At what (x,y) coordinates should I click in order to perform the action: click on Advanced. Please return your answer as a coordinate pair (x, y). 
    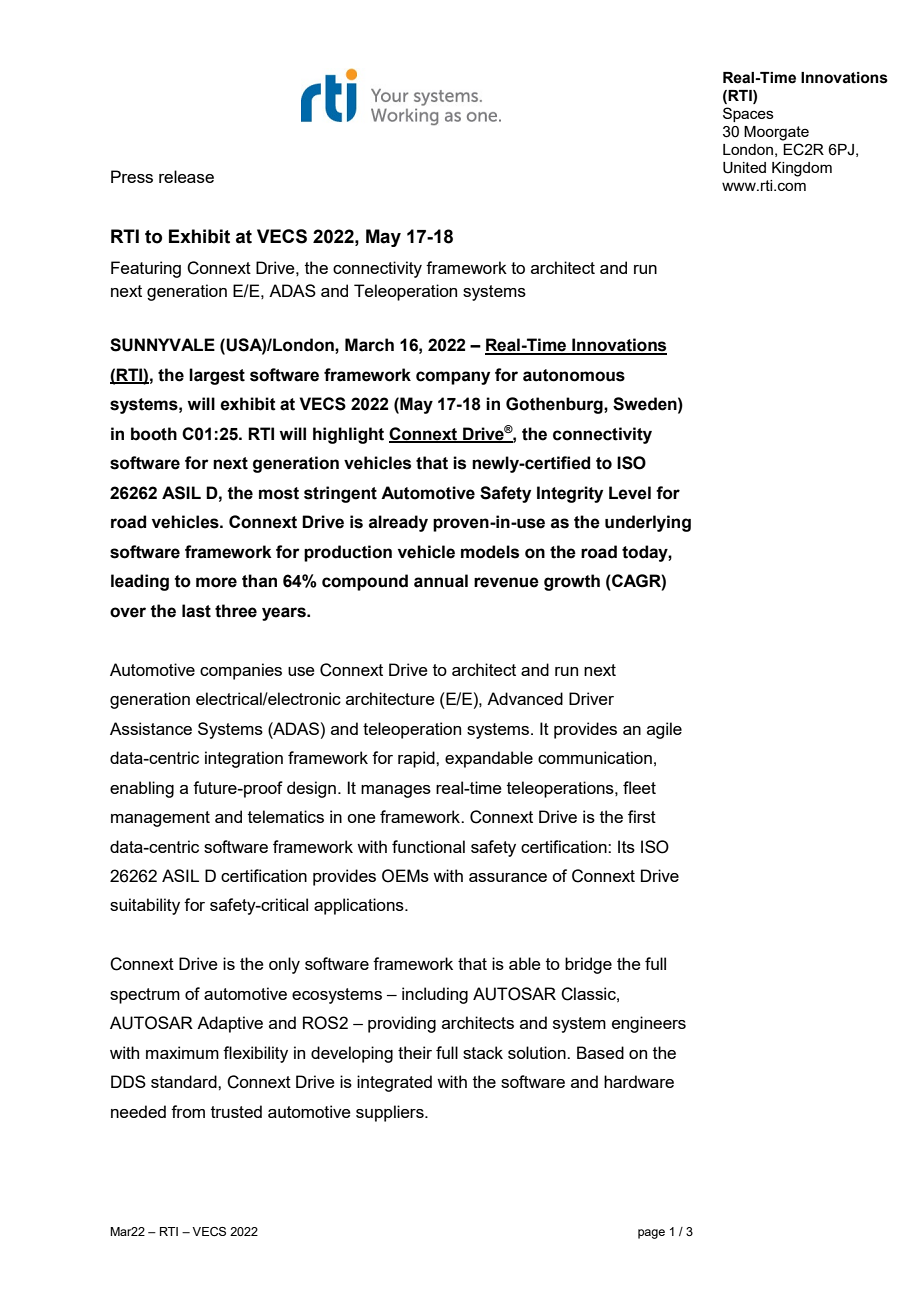
    Looking at the image, I should click on (525, 698).
